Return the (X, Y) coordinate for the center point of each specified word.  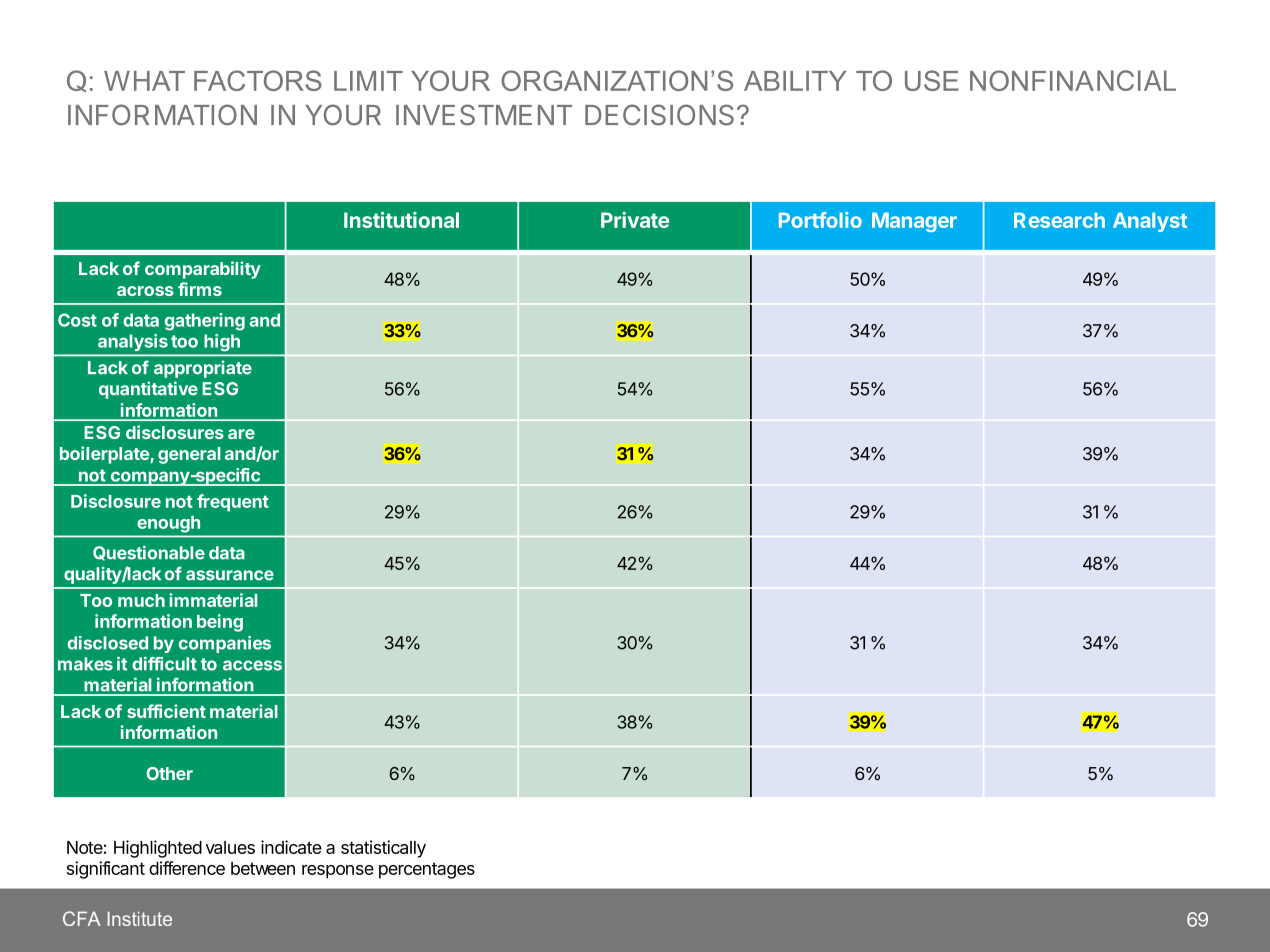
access (252, 665)
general (189, 455)
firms (200, 289)
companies (225, 644)
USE (932, 80)
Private (635, 220)
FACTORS (258, 80)
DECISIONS (659, 115)
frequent (233, 503)
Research (1059, 220)
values (230, 847)
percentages (427, 870)
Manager (914, 222)
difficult (164, 664)
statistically (383, 849)
